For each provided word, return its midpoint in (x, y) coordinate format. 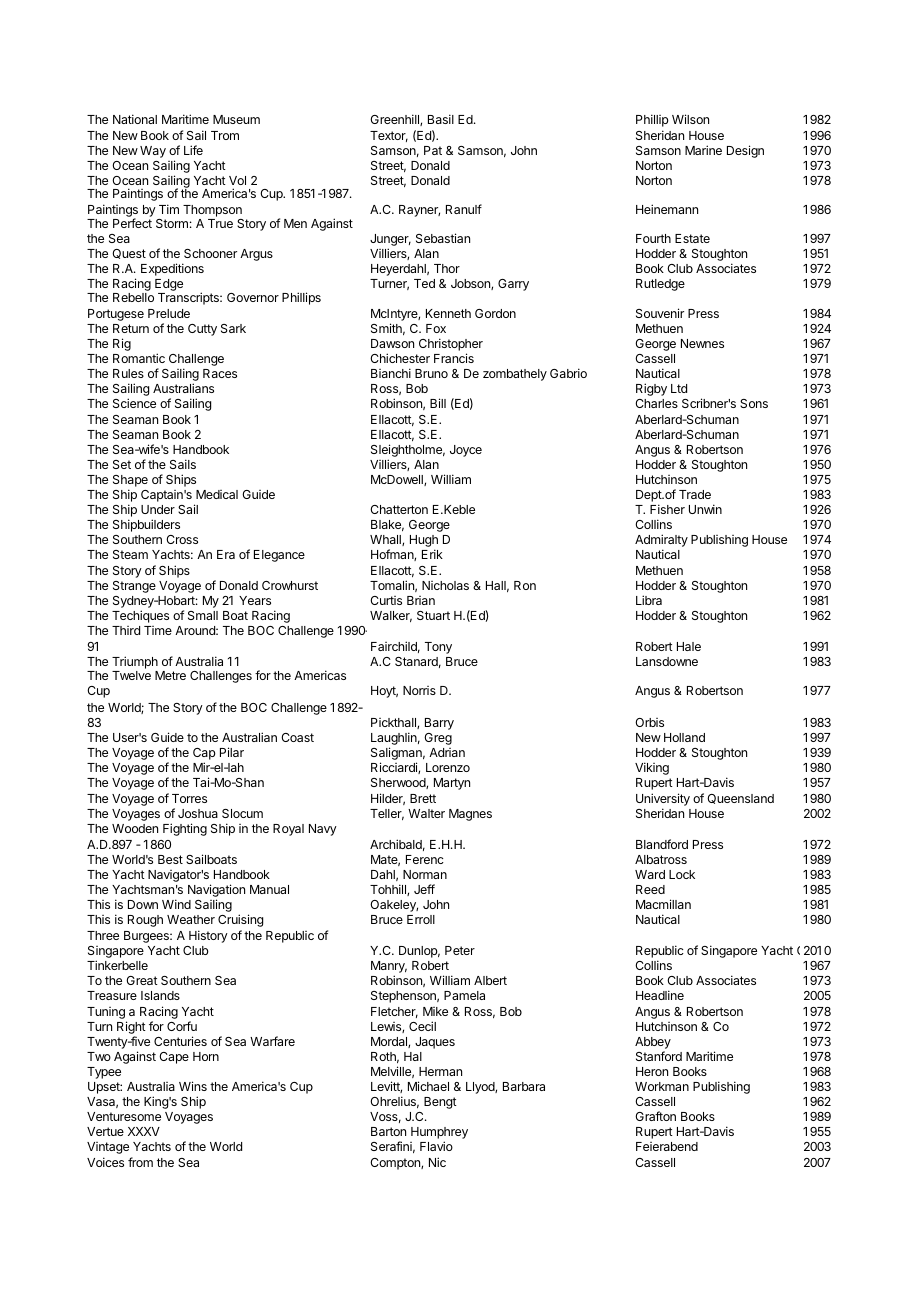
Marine (703, 150)
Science (134, 403)
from (140, 1162)
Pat (433, 150)
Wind (176, 904)
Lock (682, 874)
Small (203, 615)
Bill (438, 403)
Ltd (679, 388)
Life (193, 150)
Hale (689, 646)
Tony (438, 648)
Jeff (424, 889)
